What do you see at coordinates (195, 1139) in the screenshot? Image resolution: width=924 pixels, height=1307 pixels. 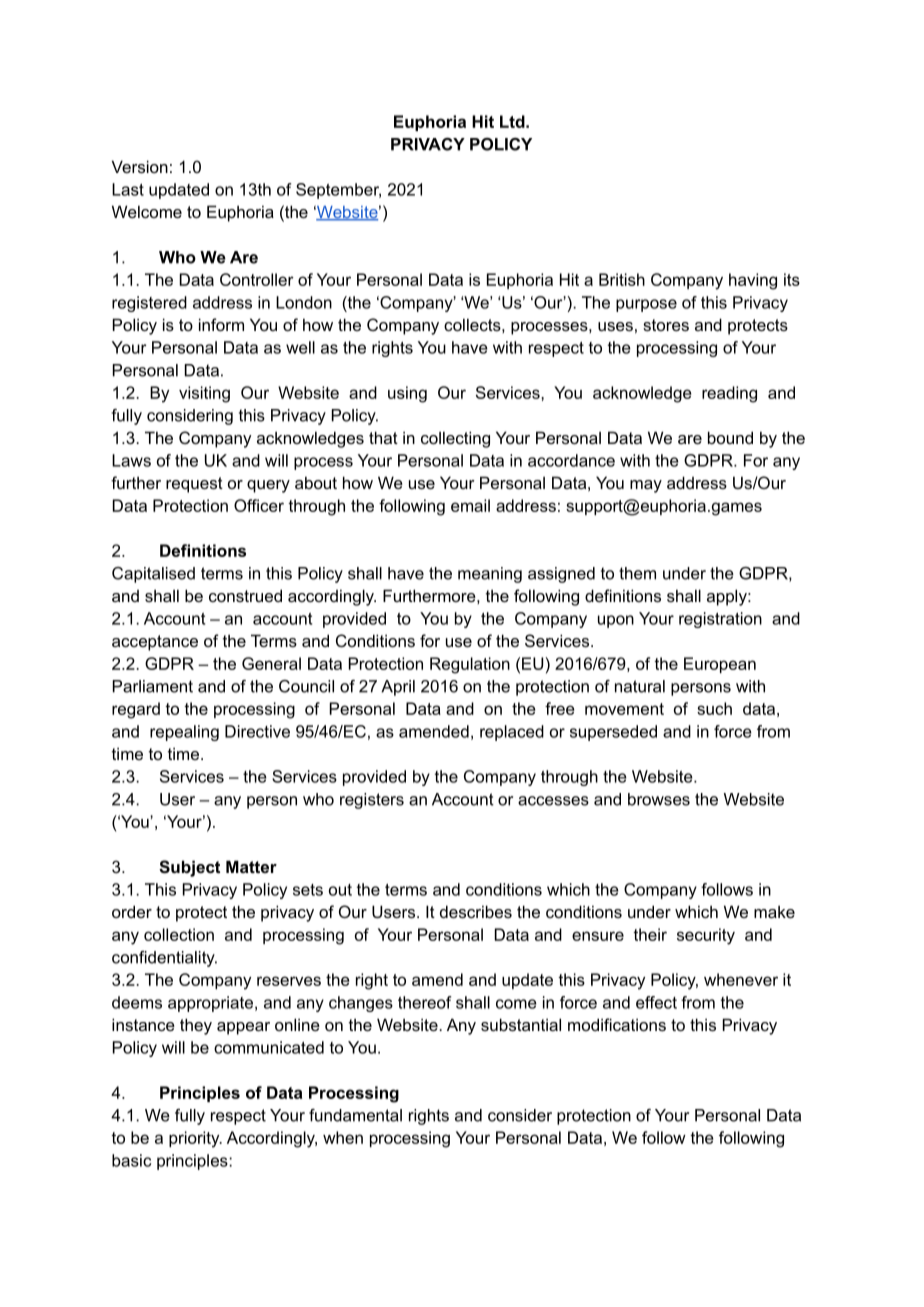 I see `priority` at bounding box center [195, 1139].
